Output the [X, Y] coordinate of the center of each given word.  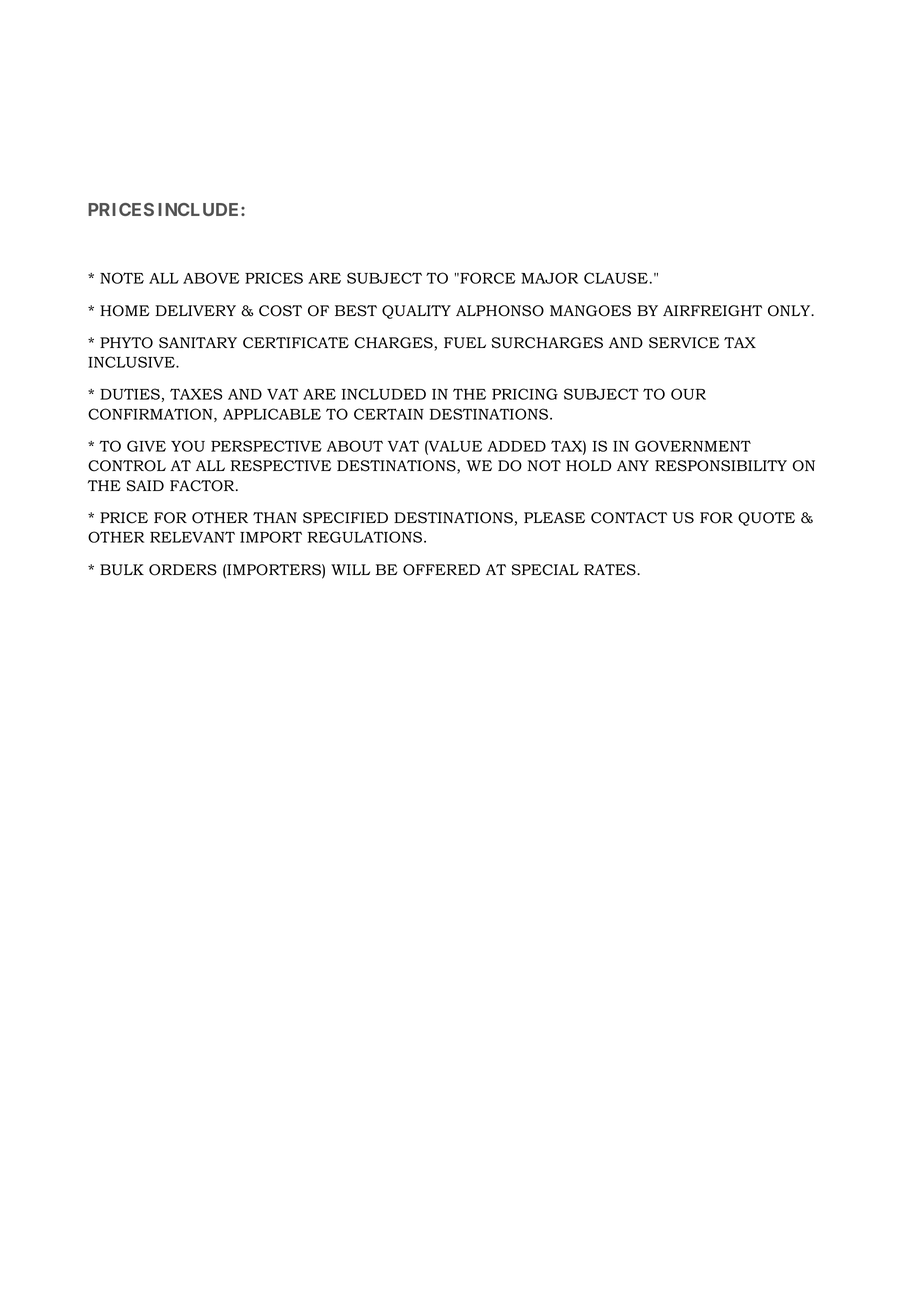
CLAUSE [616, 278]
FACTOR [203, 486]
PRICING [525, 394]
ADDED [516, 446]
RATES [611, 570]
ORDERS [183, 570]
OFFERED [441, 570]
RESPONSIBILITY [721, 466]
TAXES [196, 394]
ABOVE [211, 278]
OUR [688, 394]
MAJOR [549, 278]
